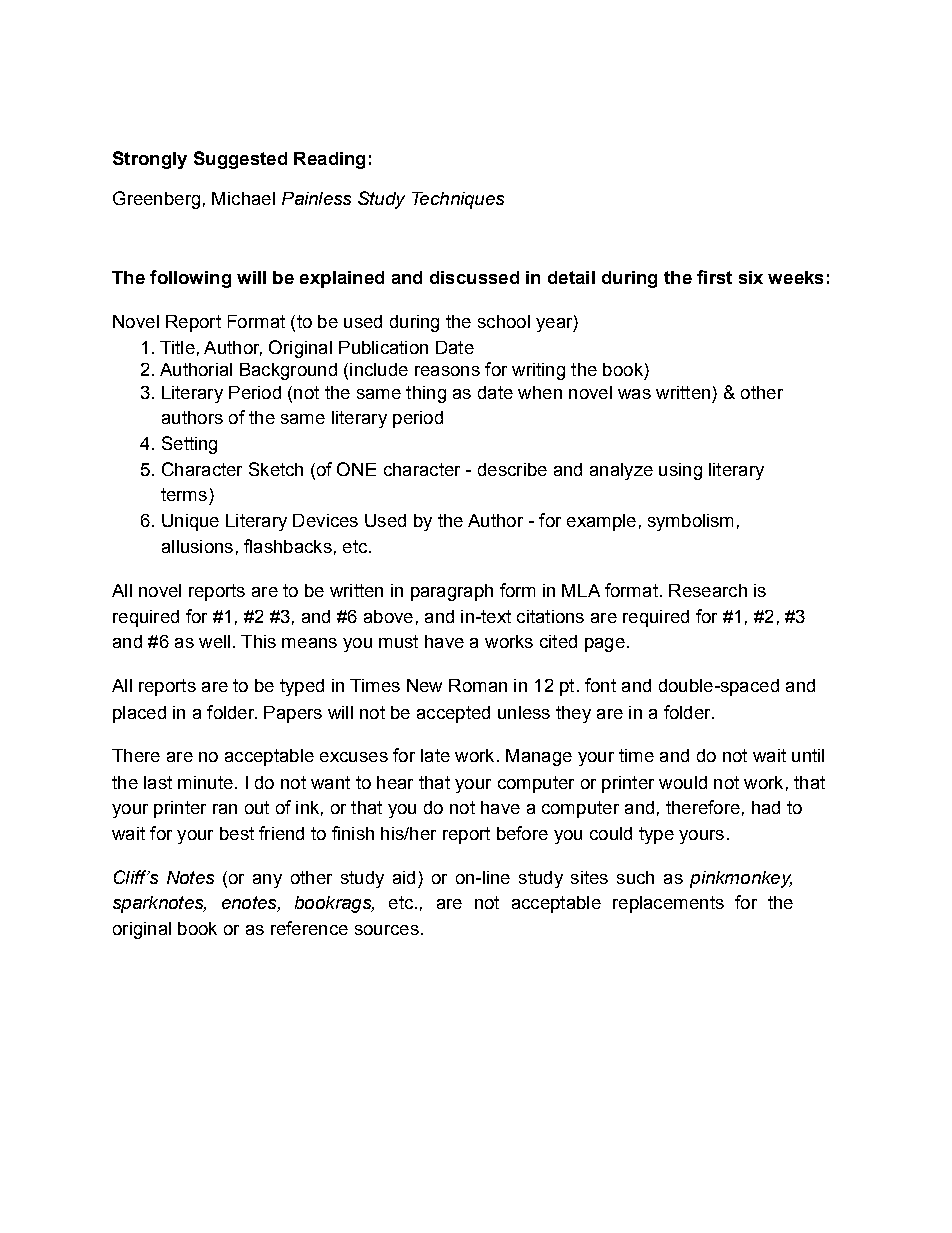 The height and width of the page is (1233, 952). Describe the element at coordinates (189, 445) in the page. I see `Setting` at that location.
